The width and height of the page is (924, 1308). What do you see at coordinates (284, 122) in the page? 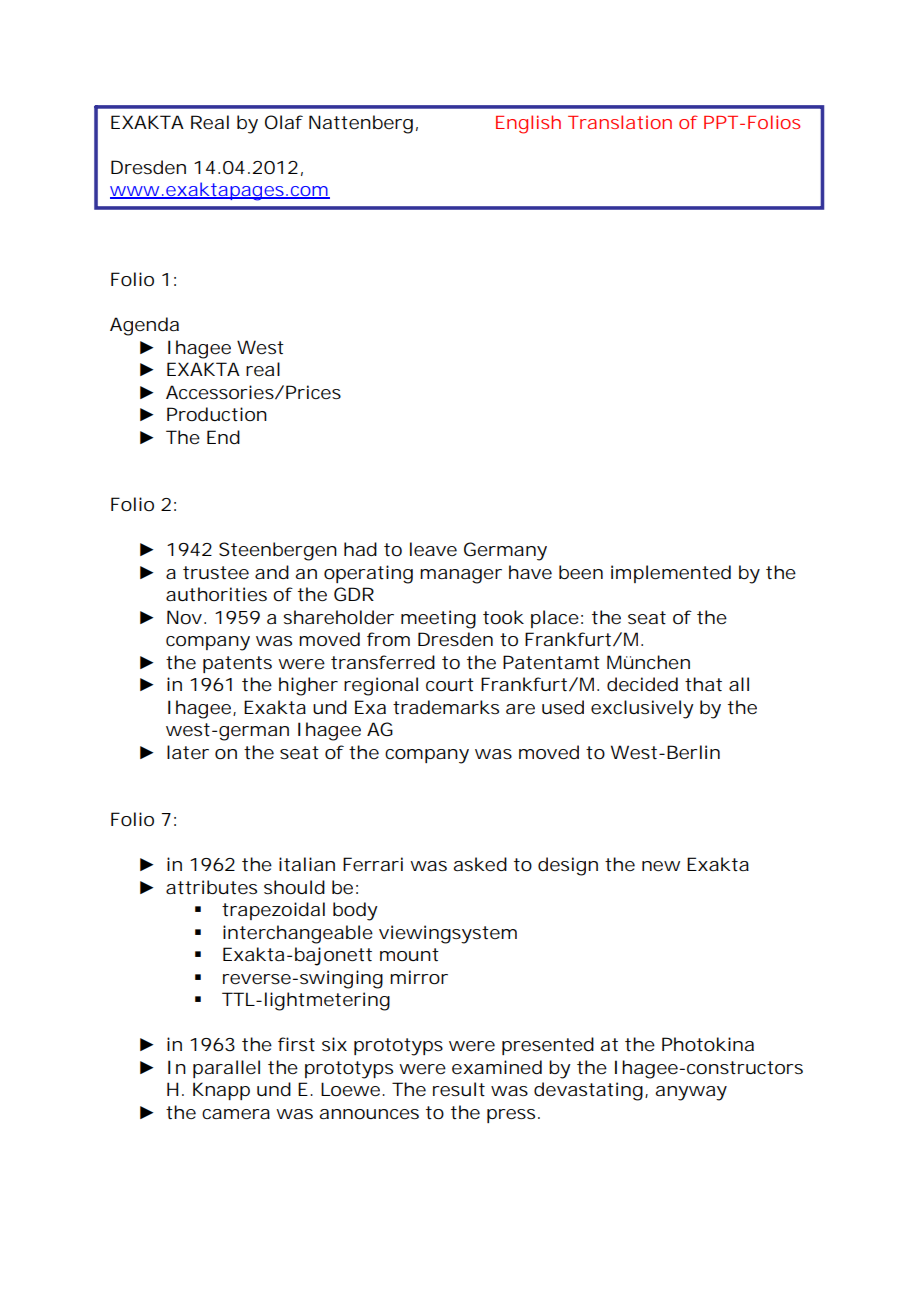
I see `Olaf` at bounding box center [284, 122].
